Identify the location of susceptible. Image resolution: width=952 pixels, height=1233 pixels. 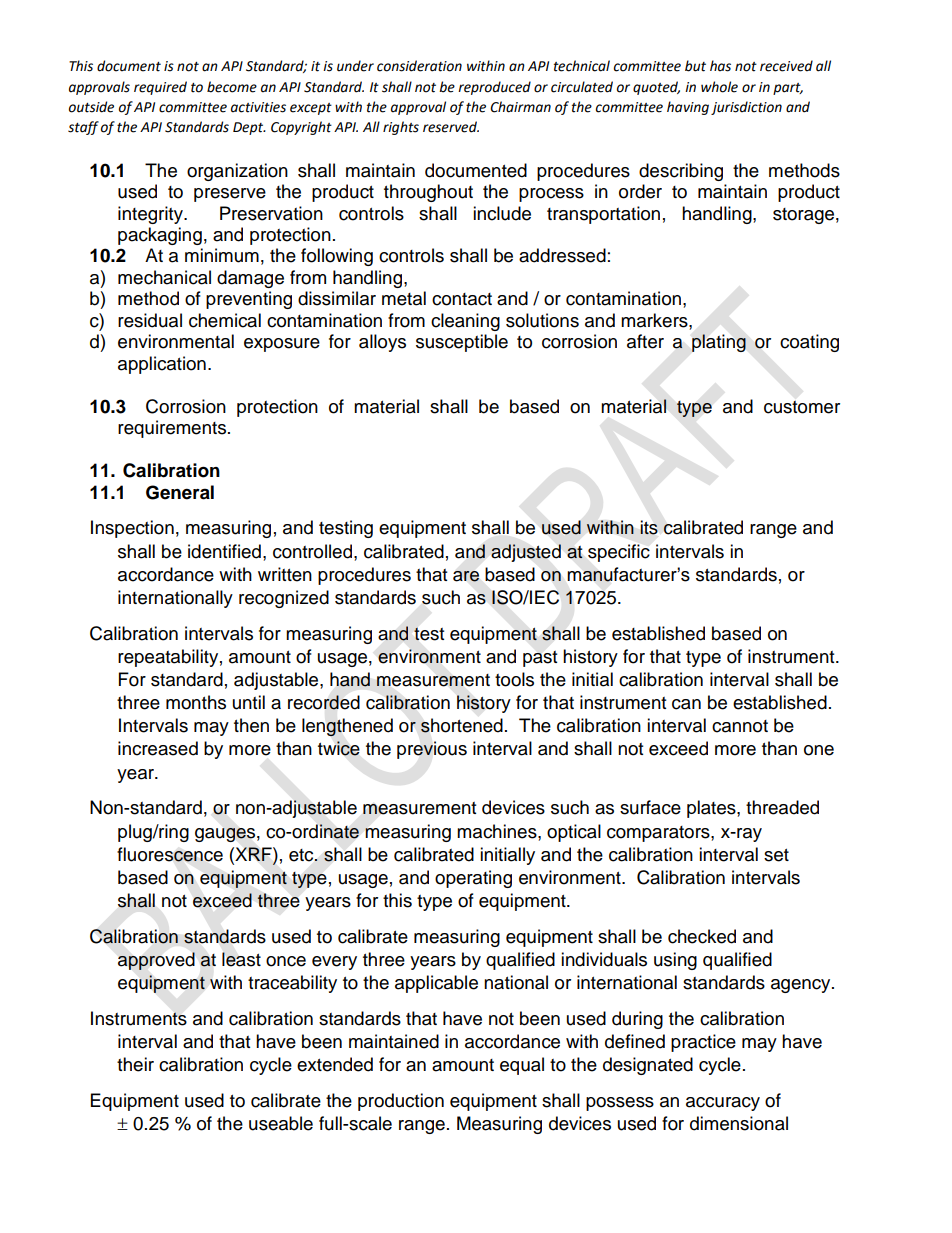
(462, 343).
